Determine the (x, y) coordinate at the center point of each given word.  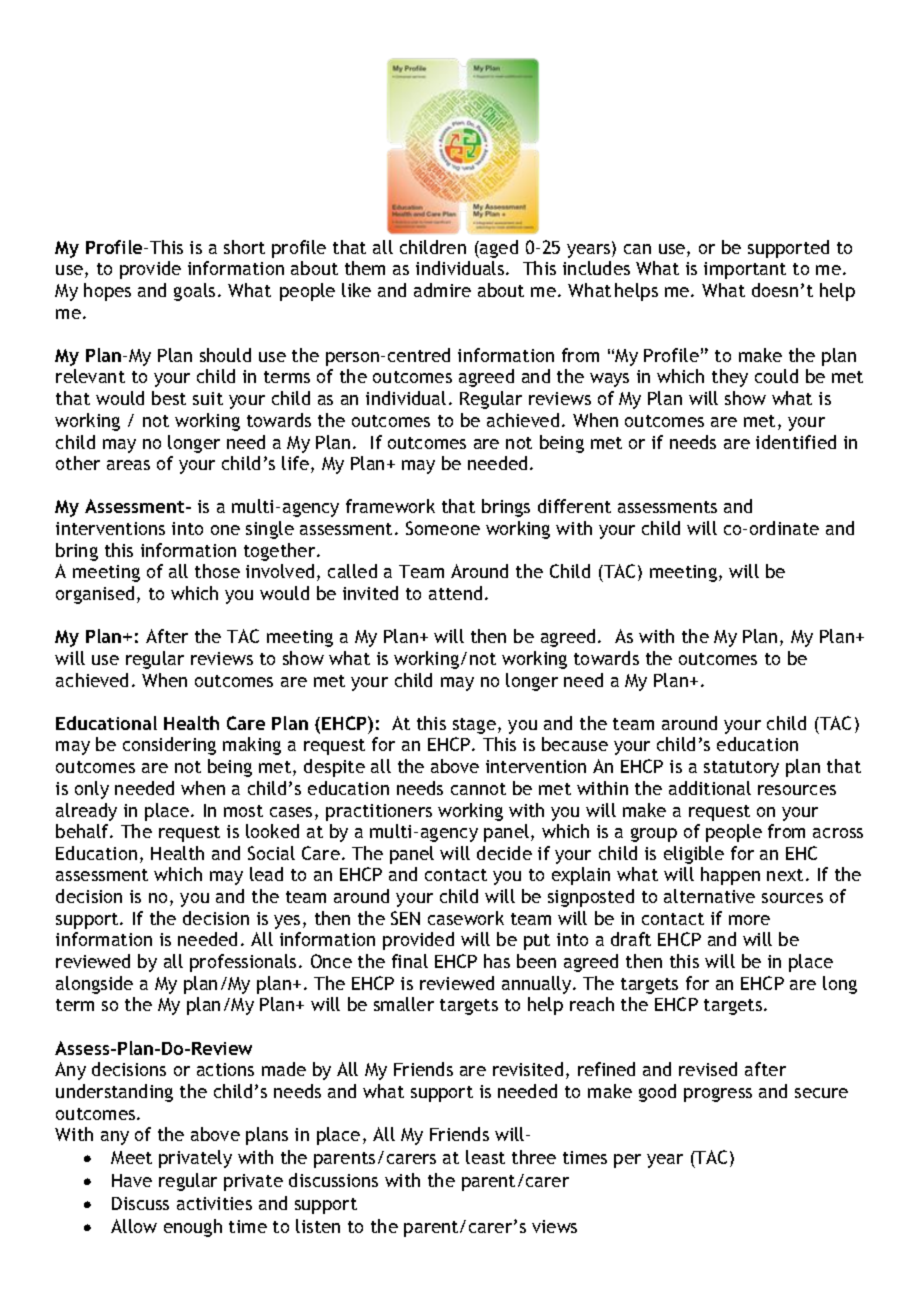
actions (225, 1069)
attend (455, 593)
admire (442, 290)
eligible (694, 855)
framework (390, 506)
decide (504, 853)
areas (128, 465)
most (243, 811)
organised (95, 595)
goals (194, 292)
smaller (404, 1004)
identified (796, 442)
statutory (741, 769)
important (745, 270)
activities (214, 1203)
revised (708, 1069)
